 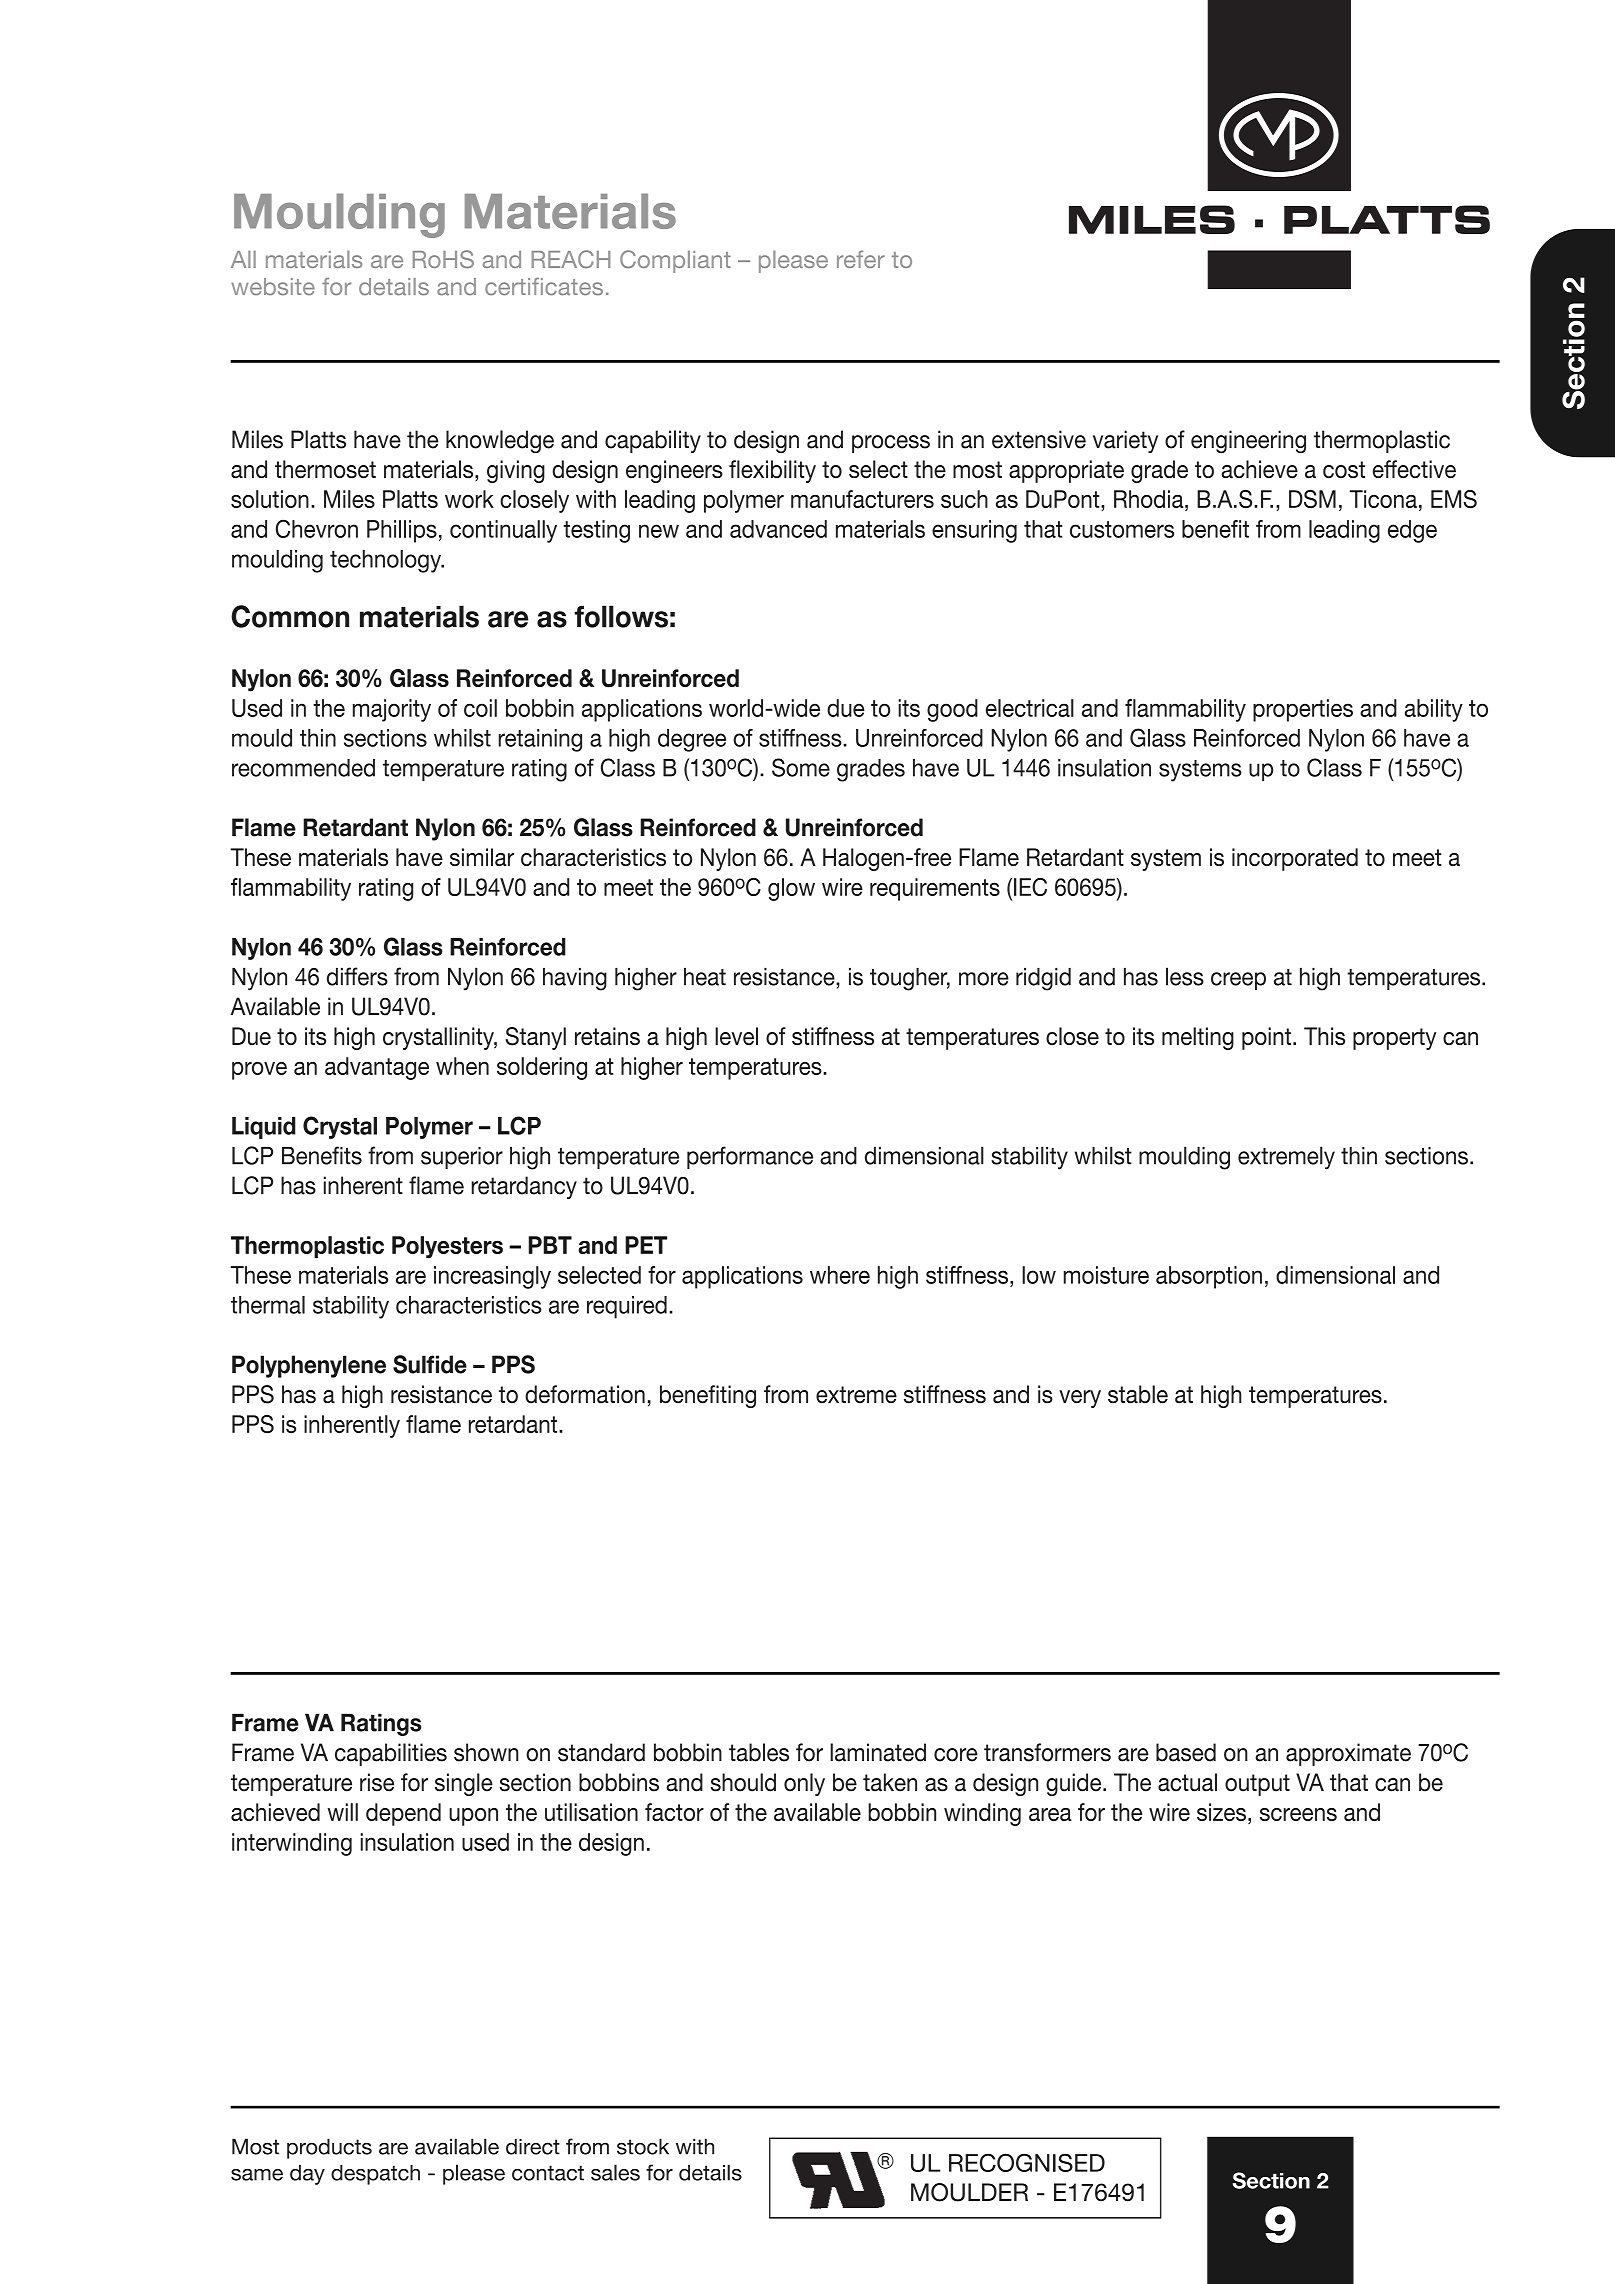 I want to click on website, so click(x=273, y=287).
